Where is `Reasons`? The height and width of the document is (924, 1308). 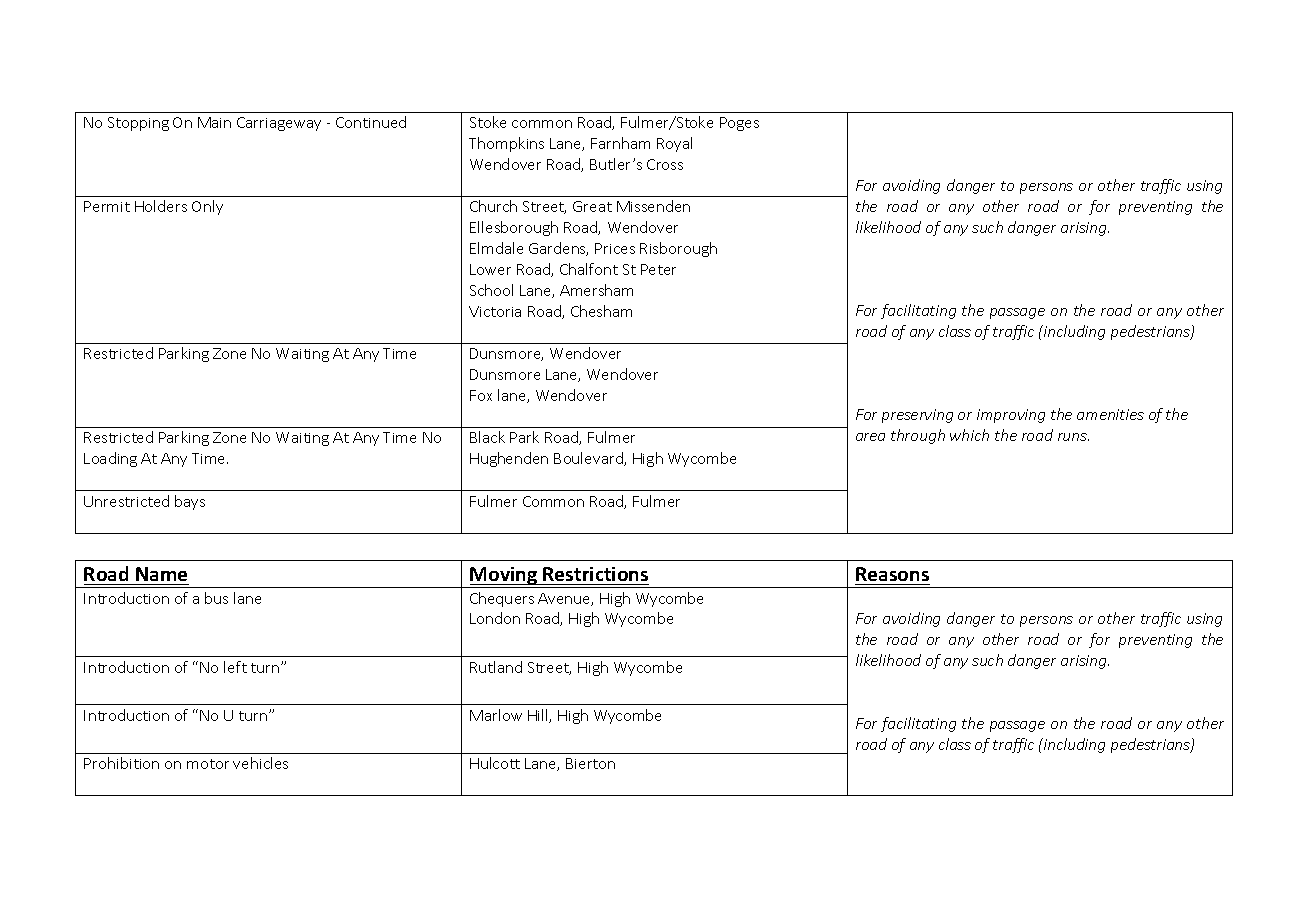
Reasons is located at coordinates (892, 574).
